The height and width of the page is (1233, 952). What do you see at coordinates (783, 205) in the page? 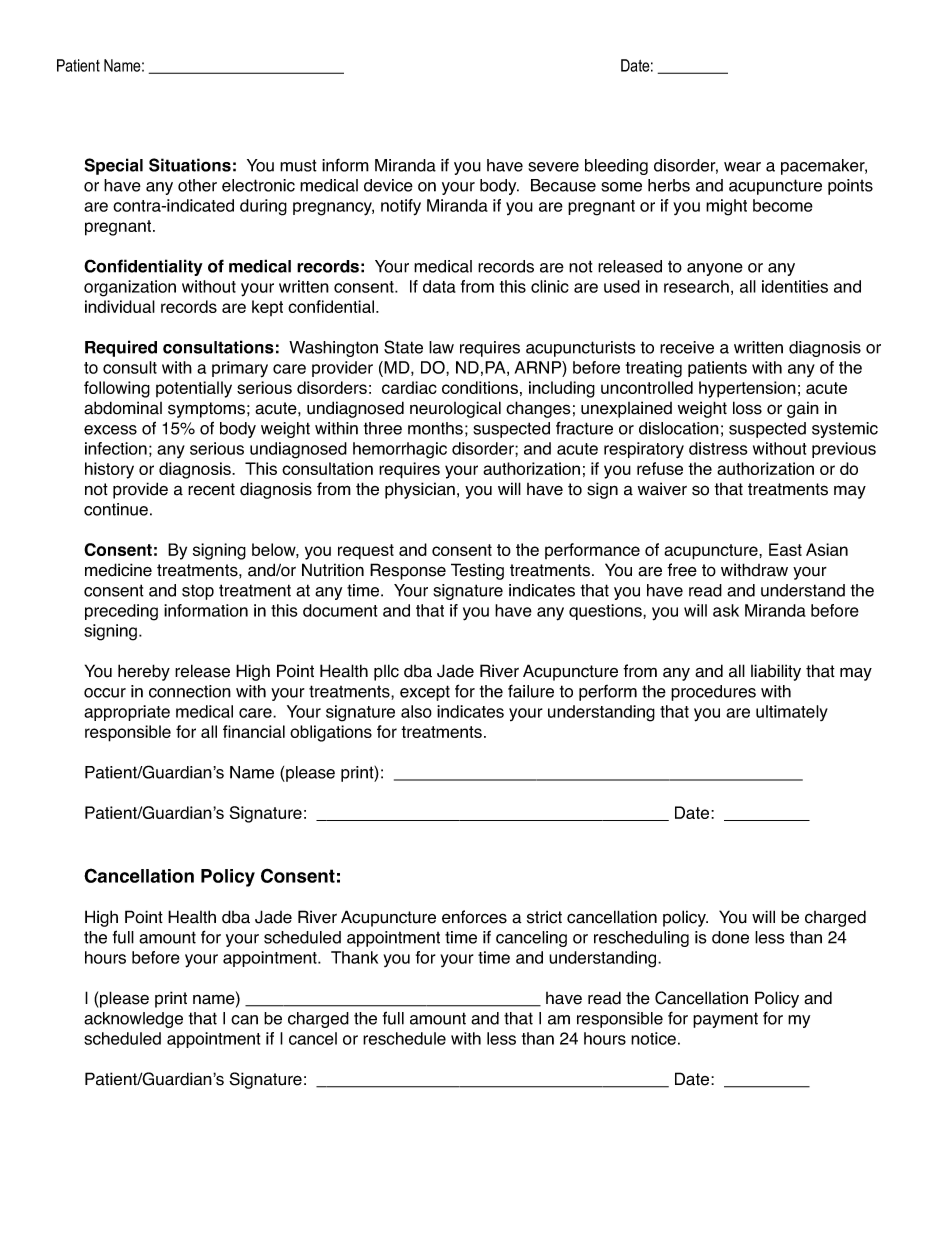
I see `become` at bounding box center [783, 205].
